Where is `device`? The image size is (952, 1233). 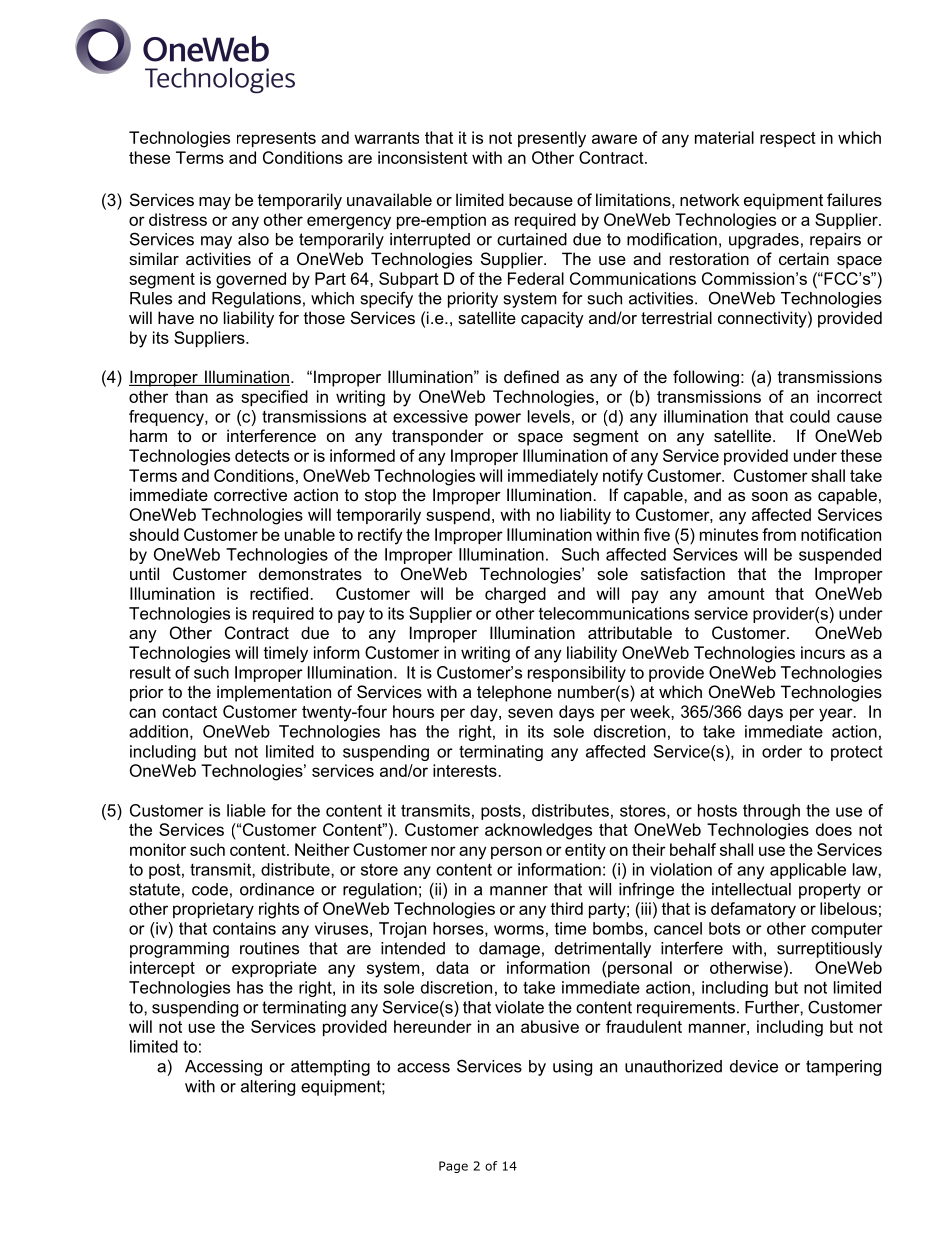 device is located at coordinates (754, 1066).
